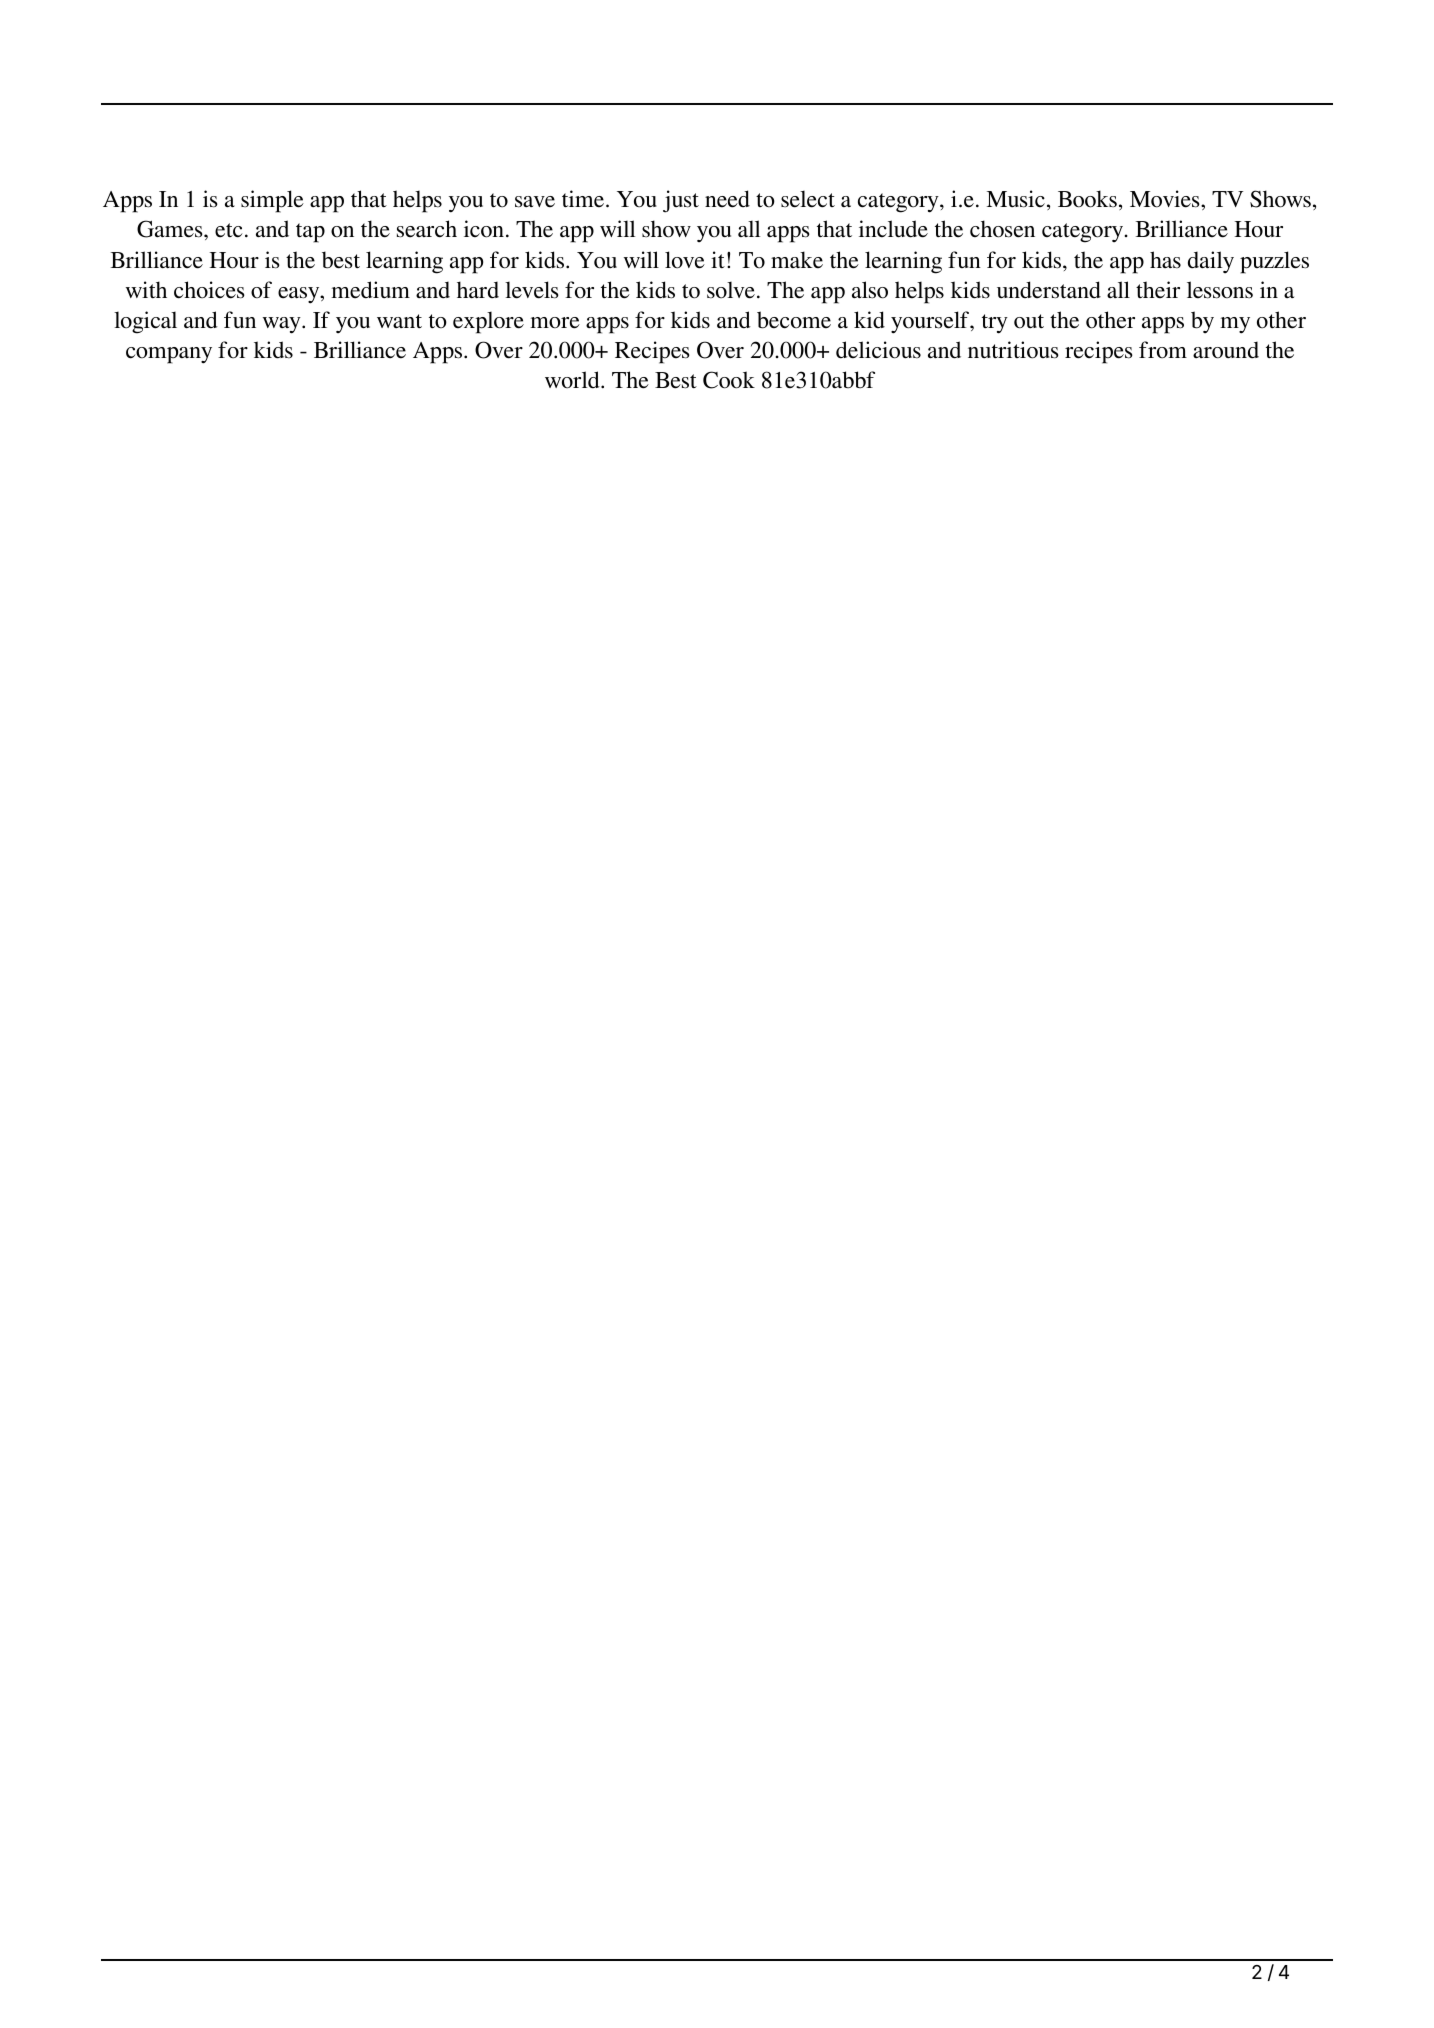 The image size is (1434, 2028). Describe the element at coordinates (1087, 199) in the screenshot. I see `Books` at that location.
